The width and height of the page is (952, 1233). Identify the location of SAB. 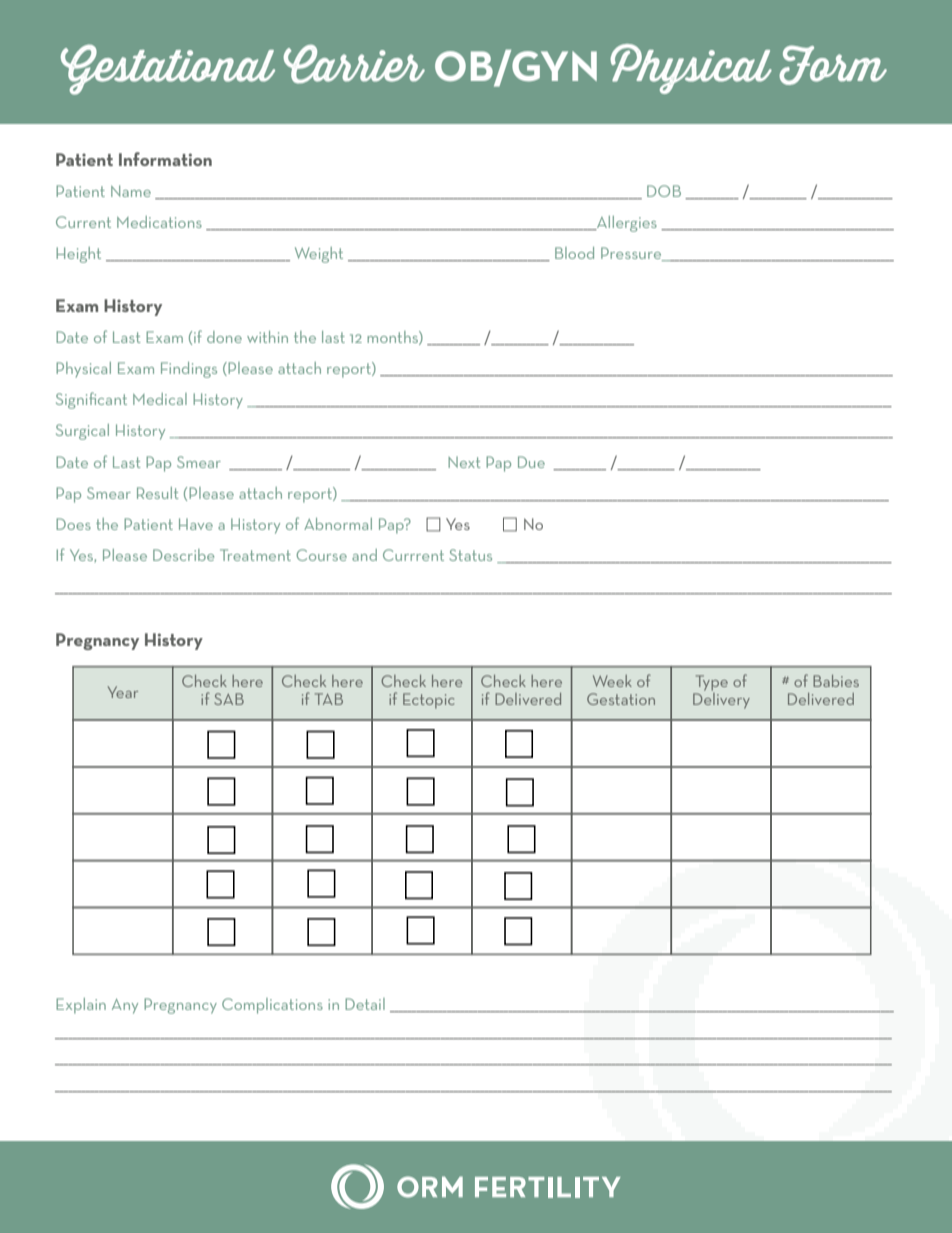
(229, 699).
